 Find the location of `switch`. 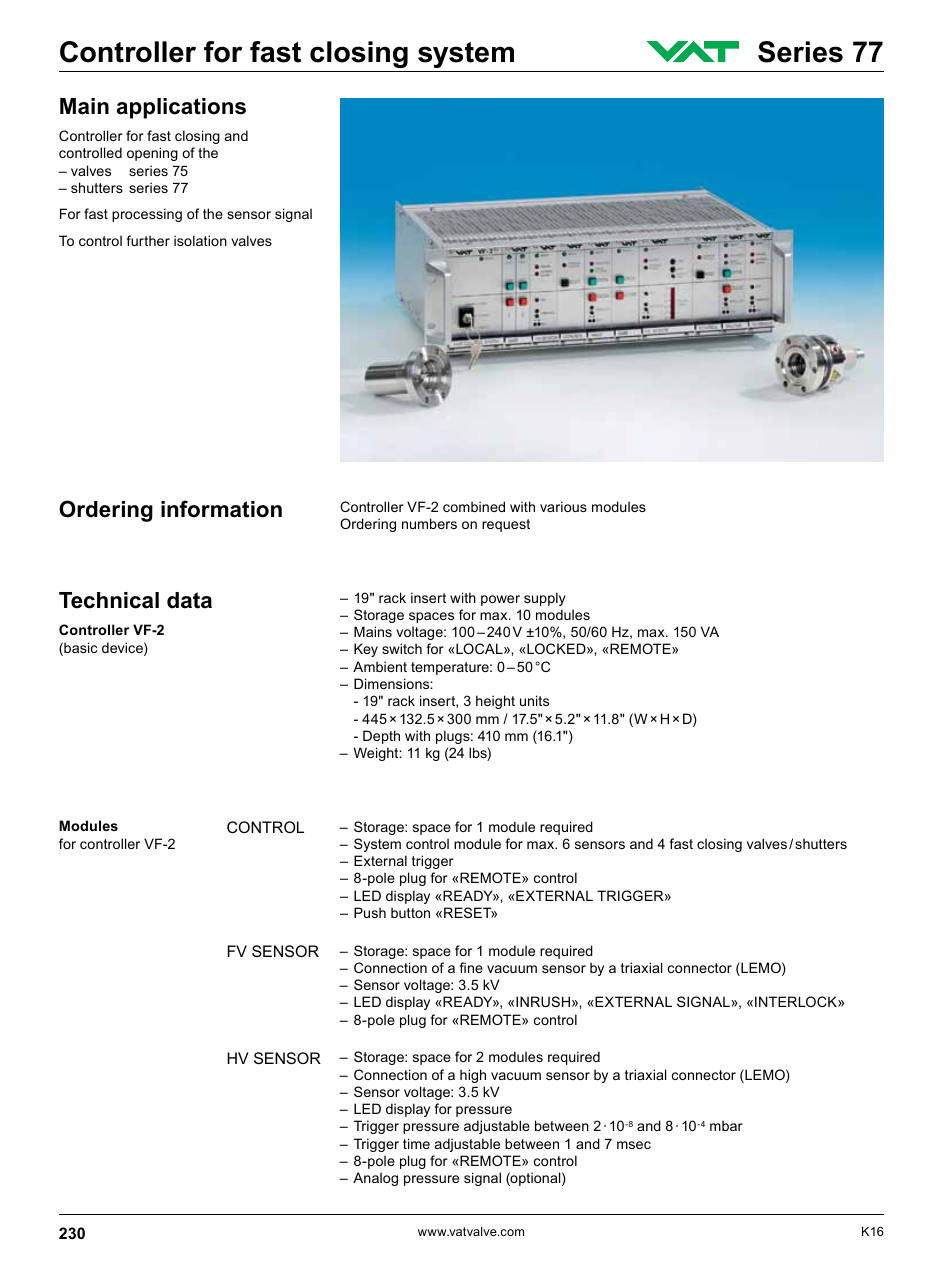

switch is located at coordinates (402, 648).
